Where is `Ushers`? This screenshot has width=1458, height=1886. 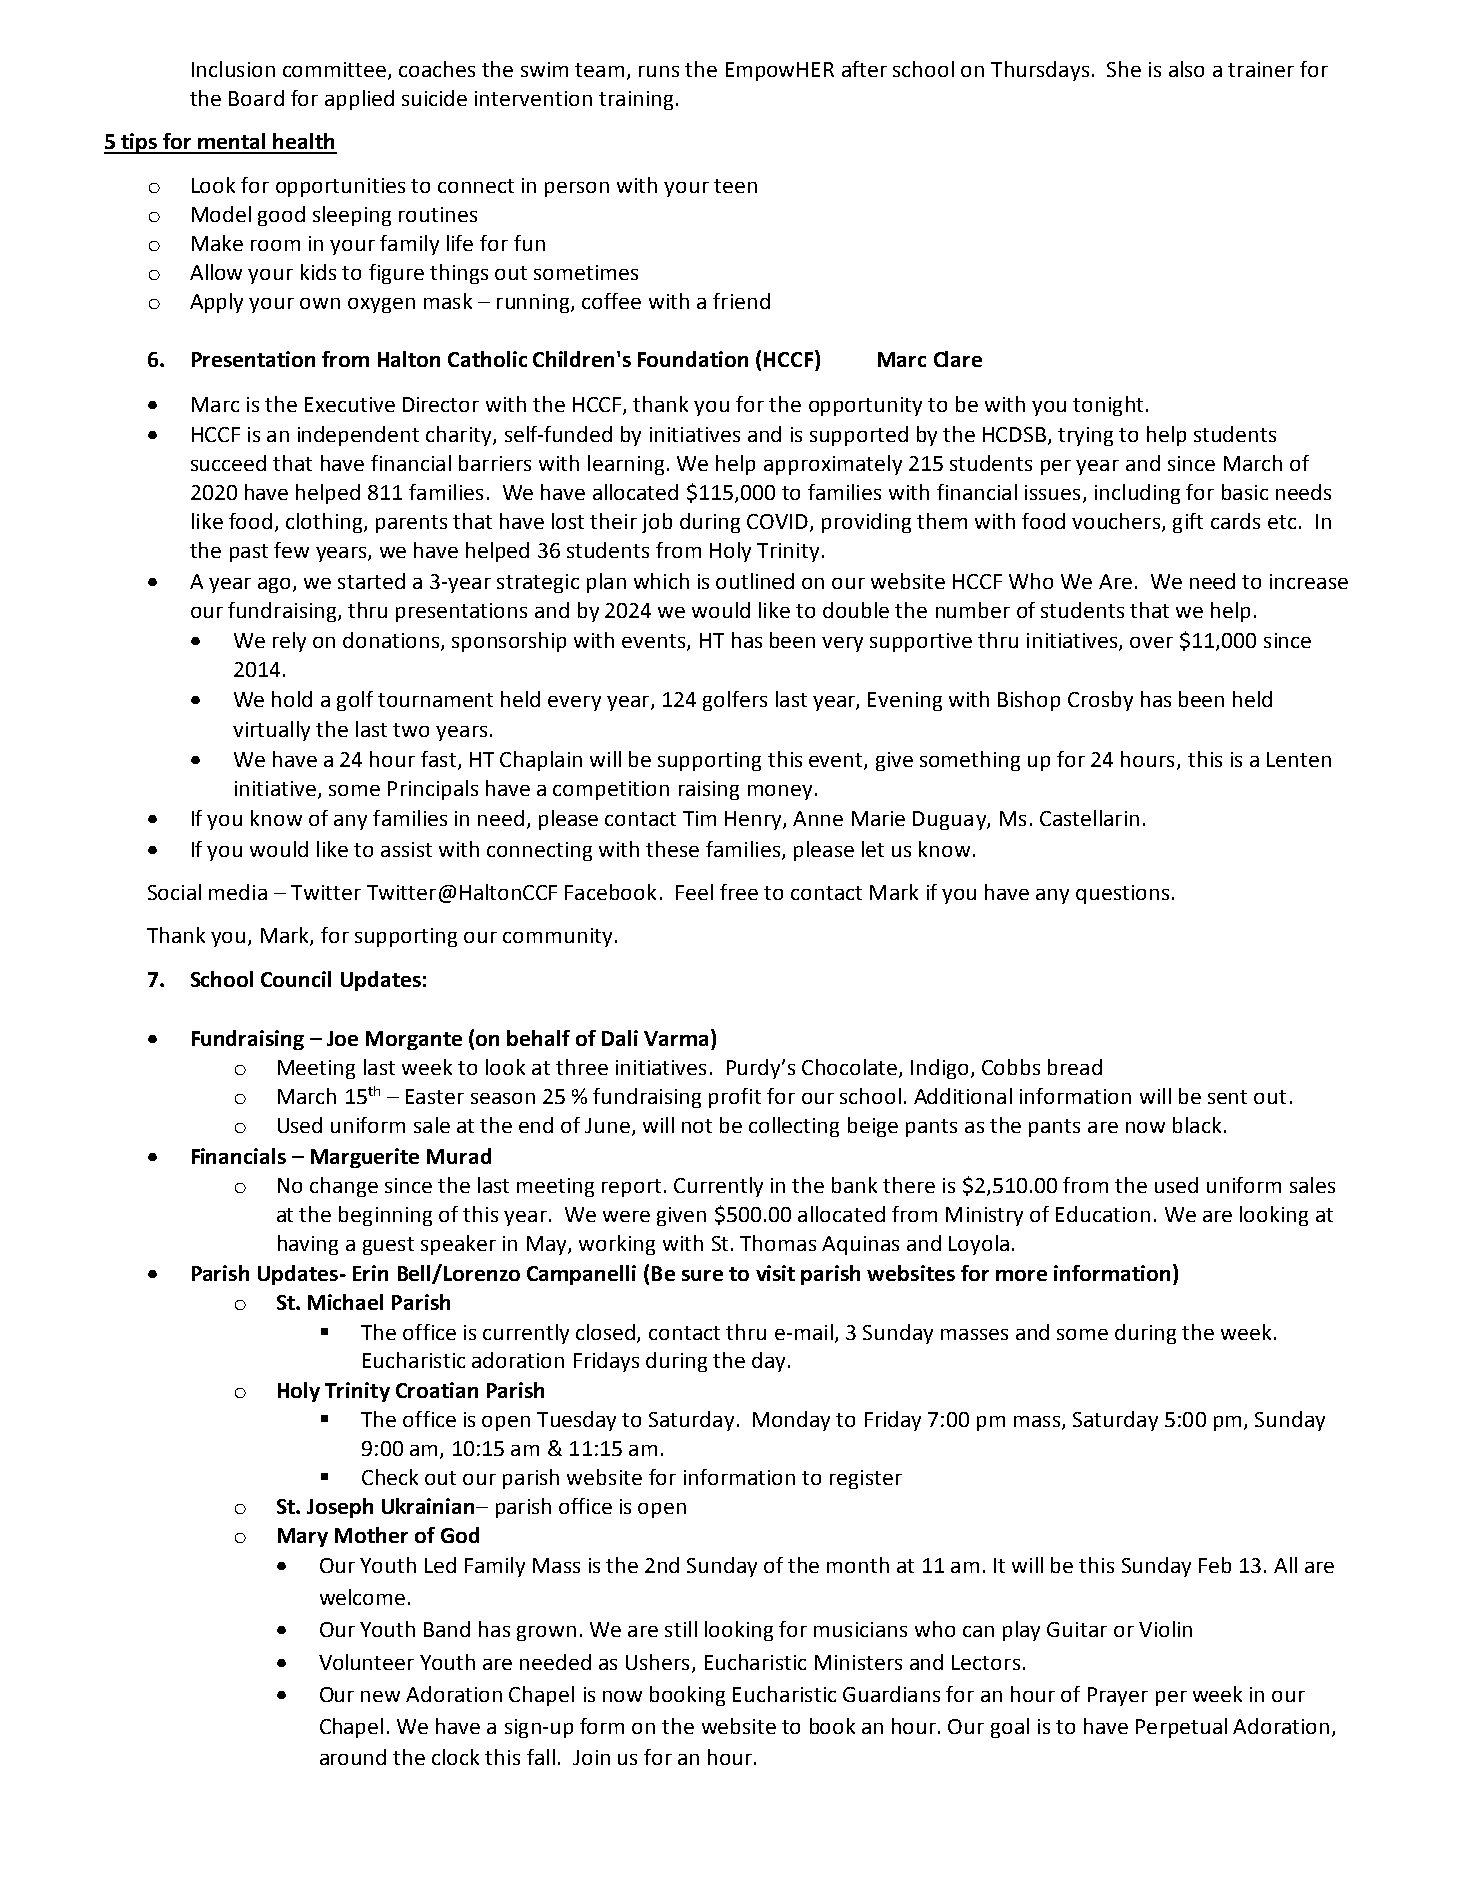
Ushers is located at coordinates (657, 1662).
